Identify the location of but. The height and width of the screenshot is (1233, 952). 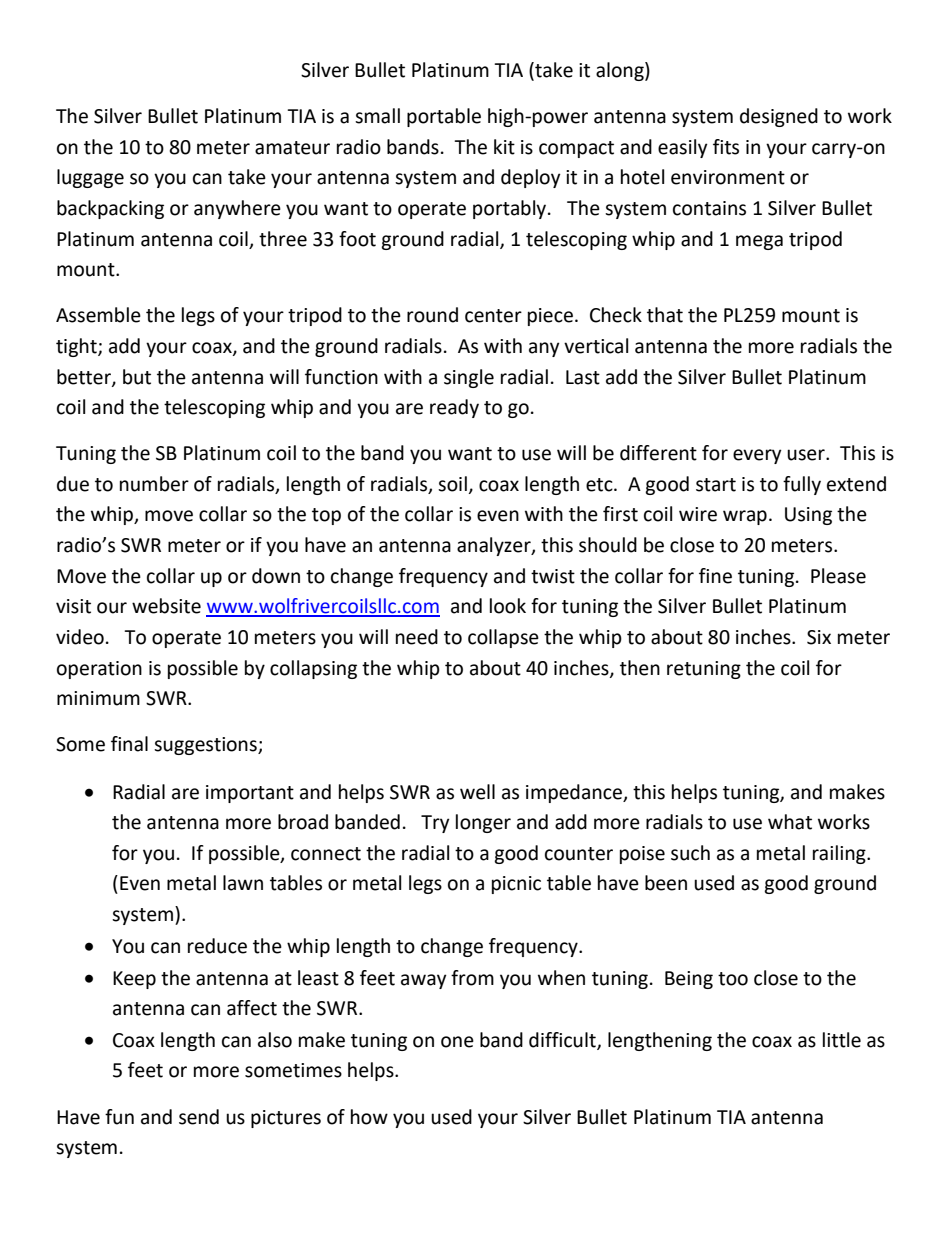
(137, 377).
